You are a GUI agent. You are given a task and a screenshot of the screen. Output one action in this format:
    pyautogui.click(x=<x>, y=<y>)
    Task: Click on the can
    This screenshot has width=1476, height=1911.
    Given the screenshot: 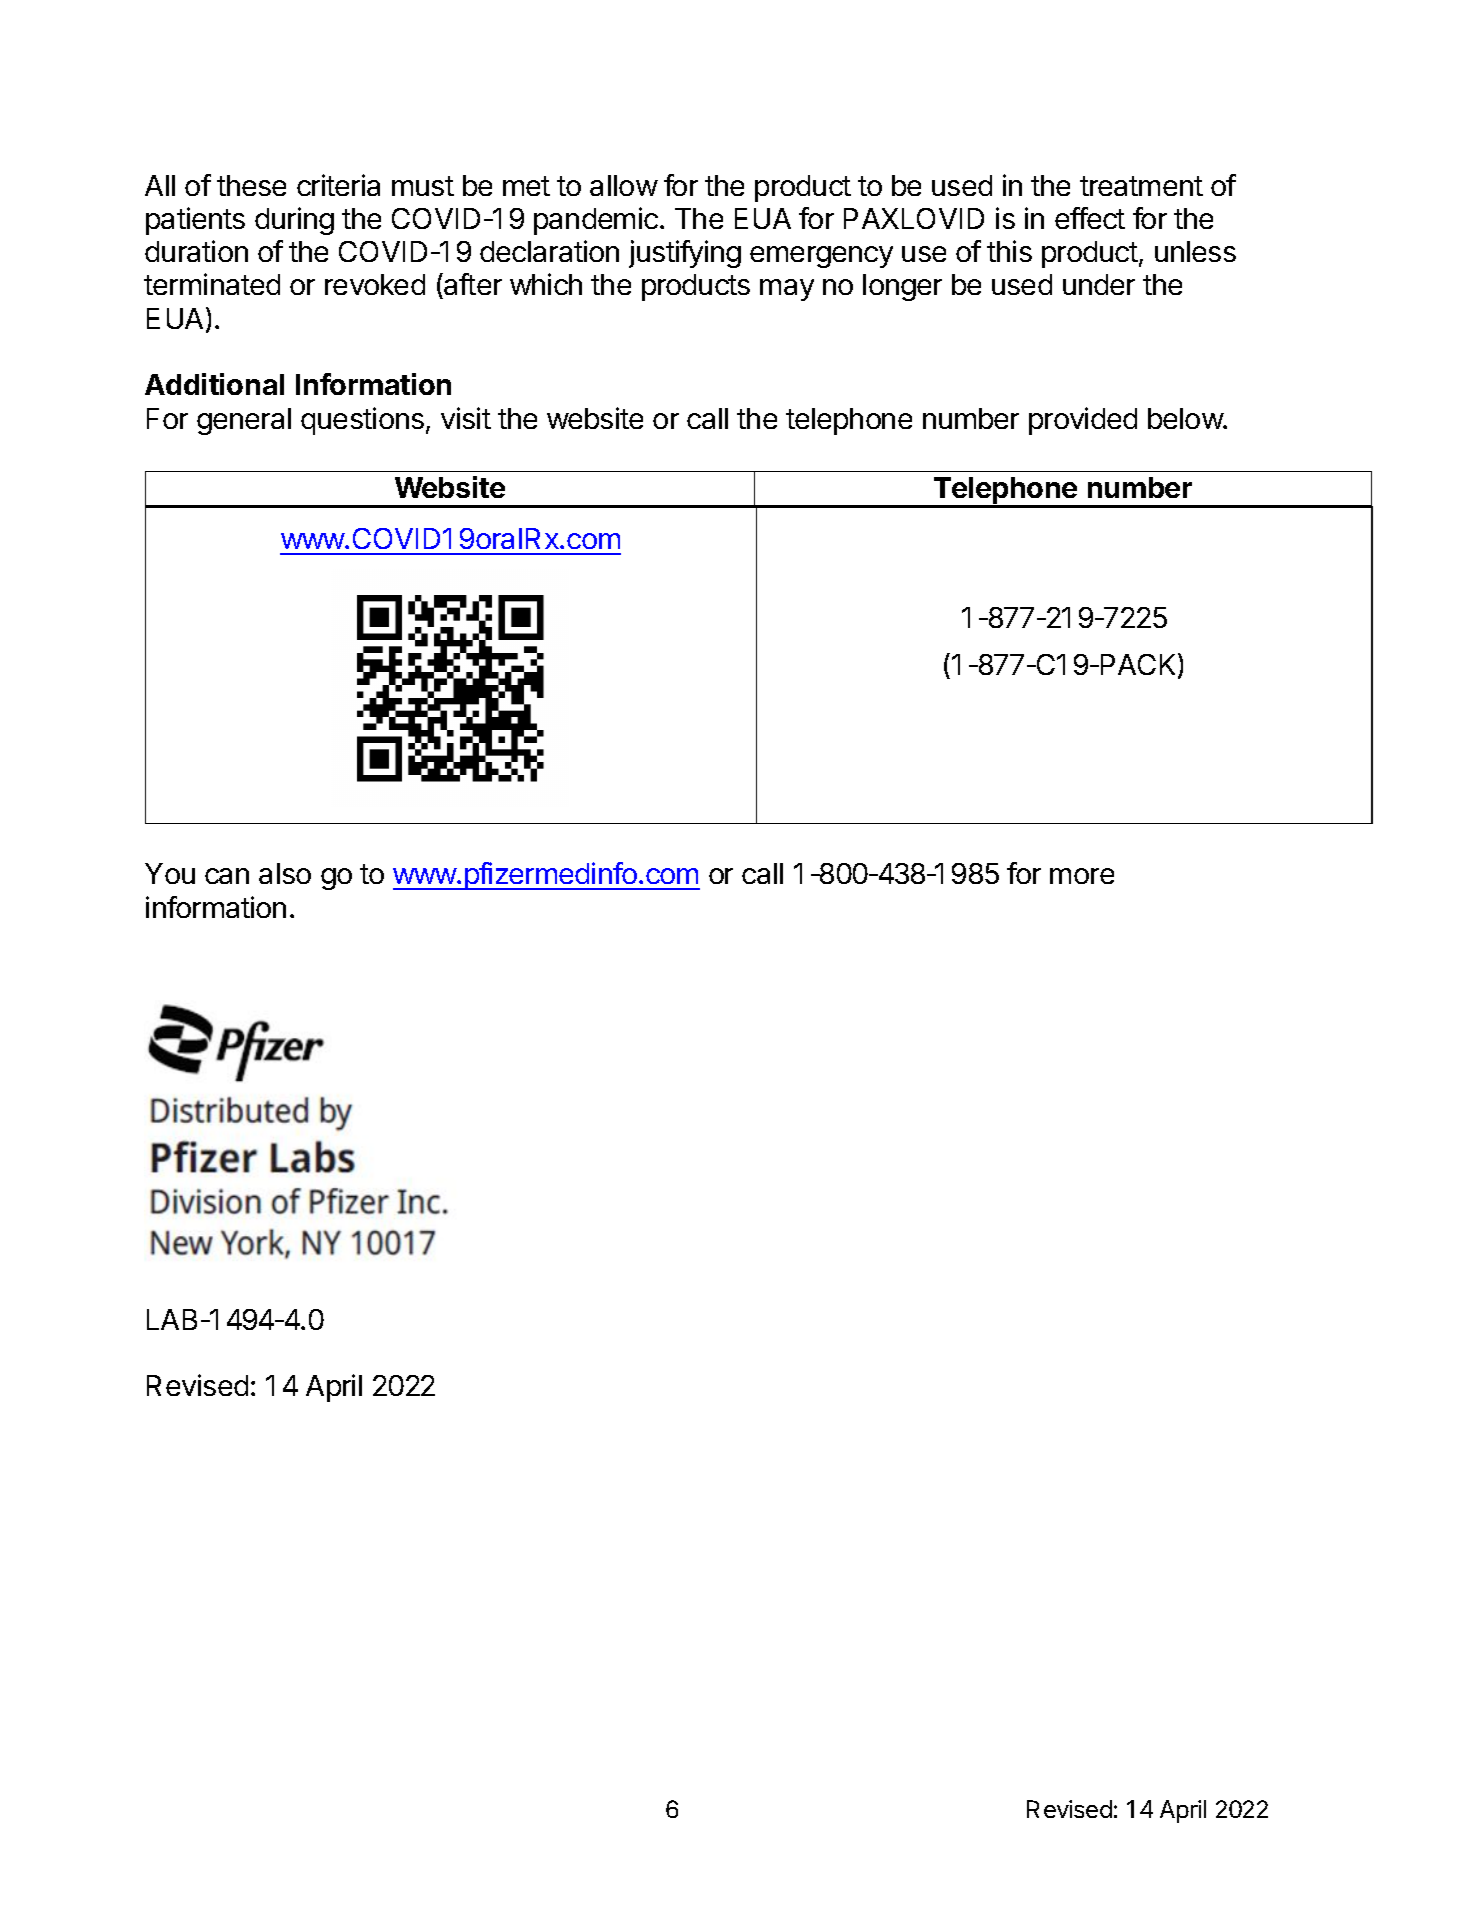 What is the action you would take?
    pyautogui.click(x=227, y=876)
